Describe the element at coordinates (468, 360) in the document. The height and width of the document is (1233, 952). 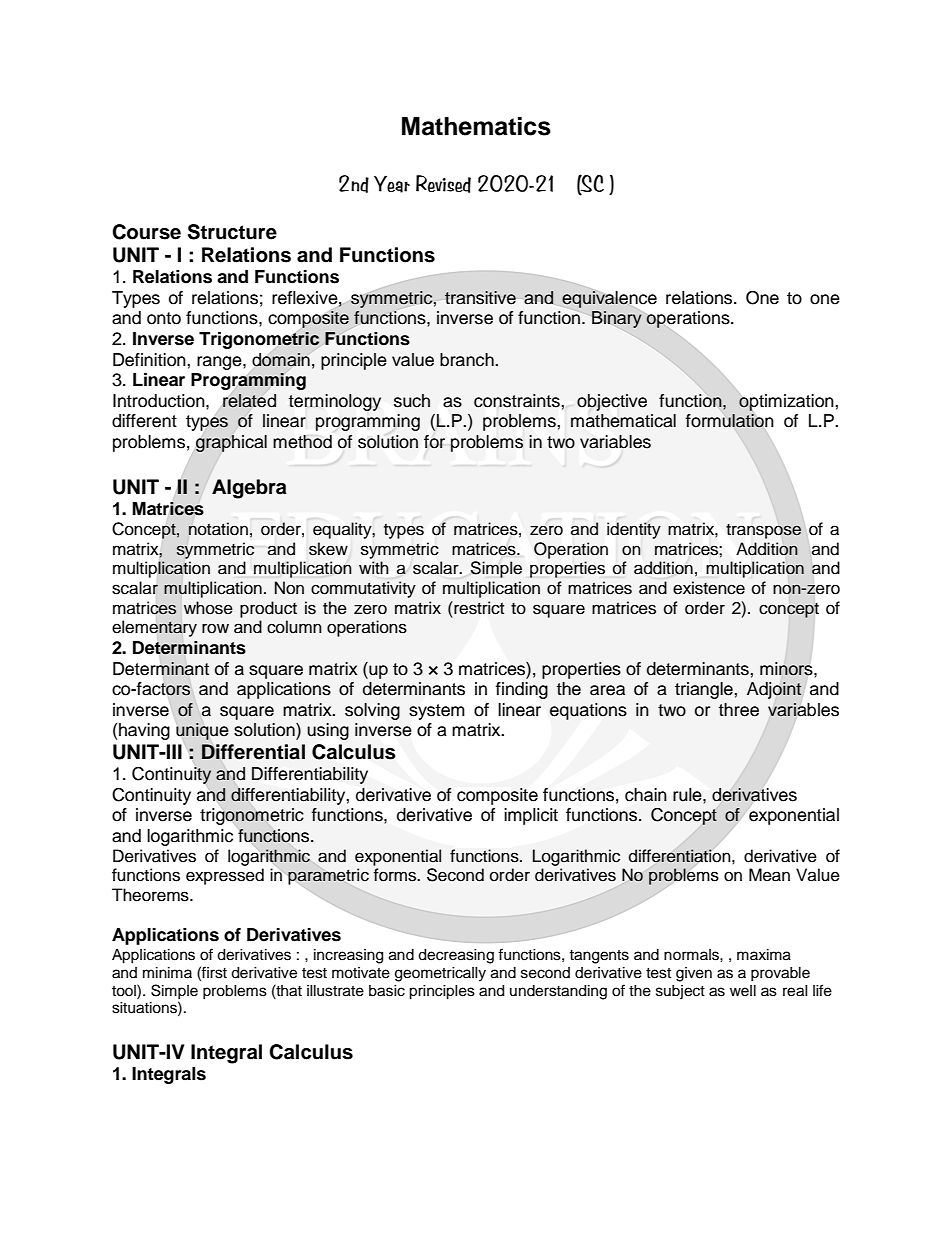
I see `branch` at that location.
